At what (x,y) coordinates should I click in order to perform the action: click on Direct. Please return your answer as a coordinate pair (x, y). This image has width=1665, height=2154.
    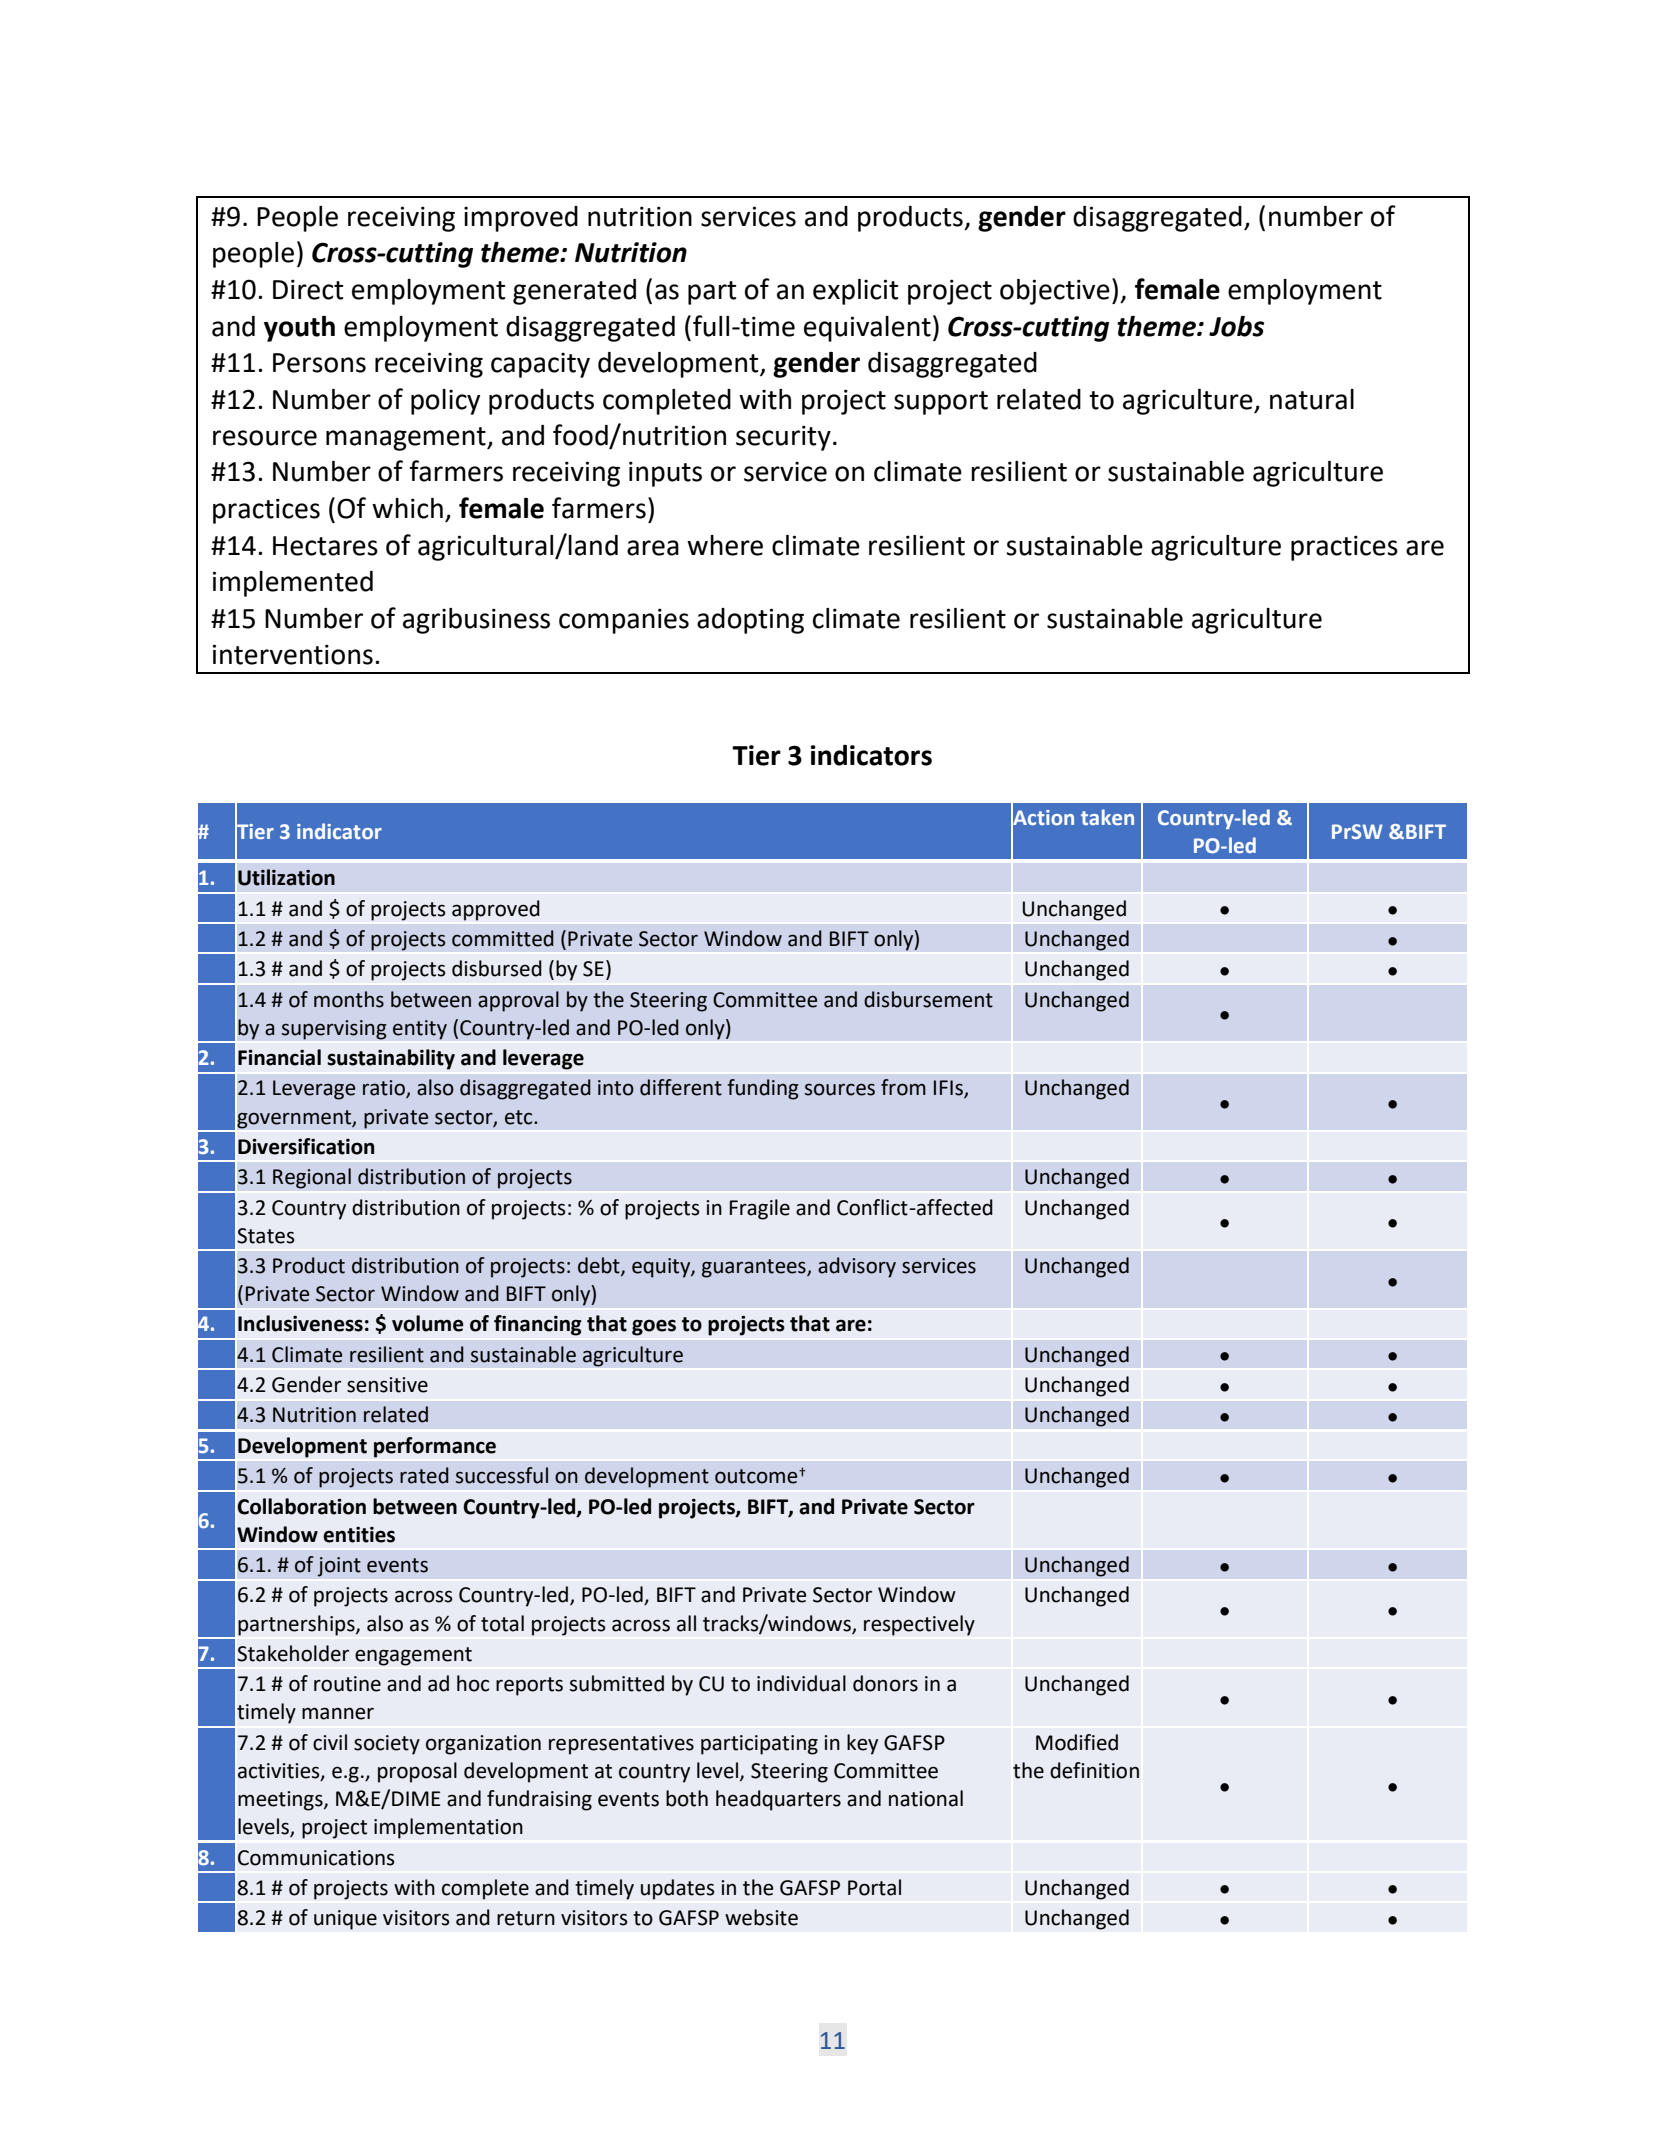
    Looking at the image, I should click on (308, 289).
